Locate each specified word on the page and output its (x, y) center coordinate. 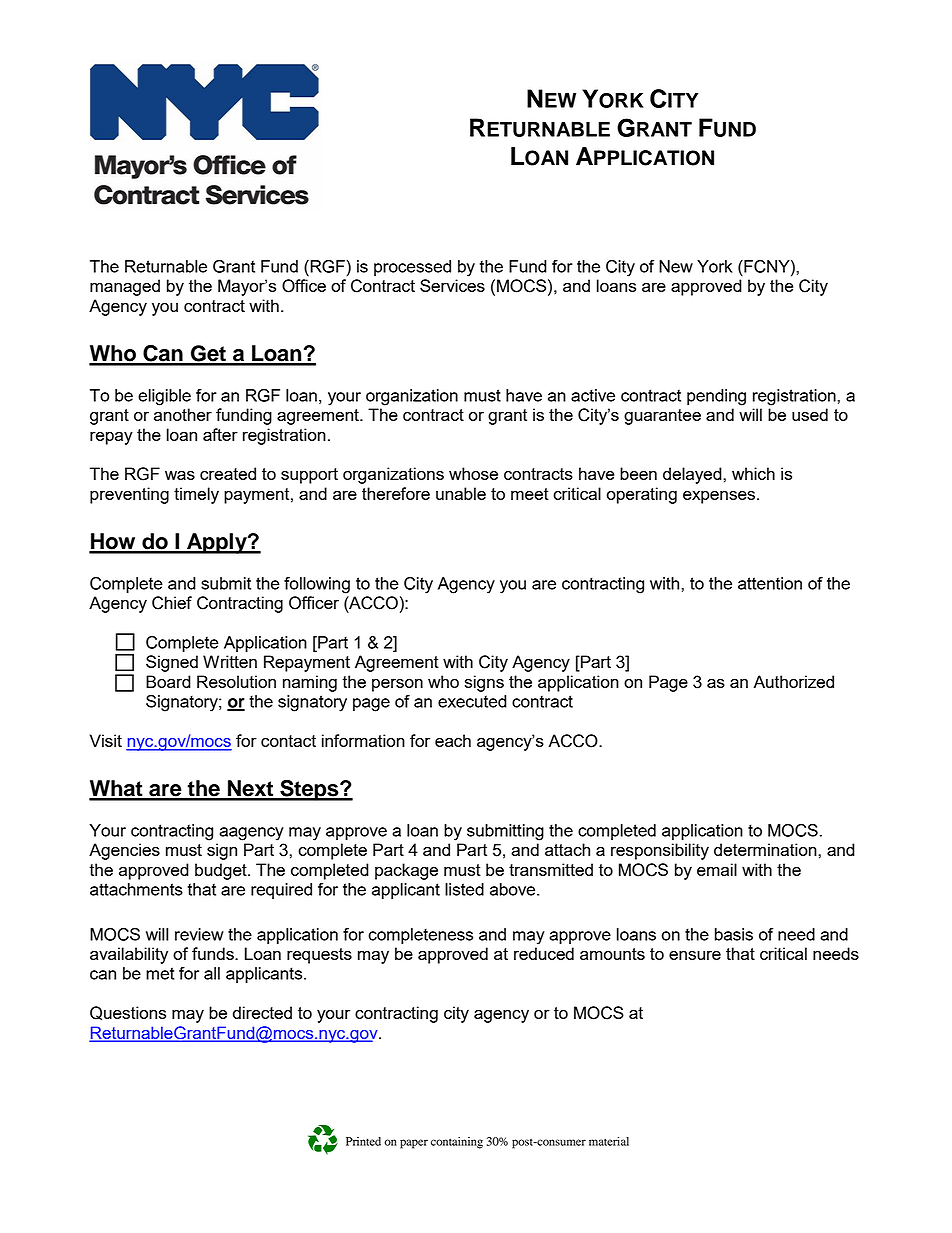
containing (457, 1143)
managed (125, 287)
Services (452, 285)
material (609, 1141)
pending (716, 397)
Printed (363, 1141)
